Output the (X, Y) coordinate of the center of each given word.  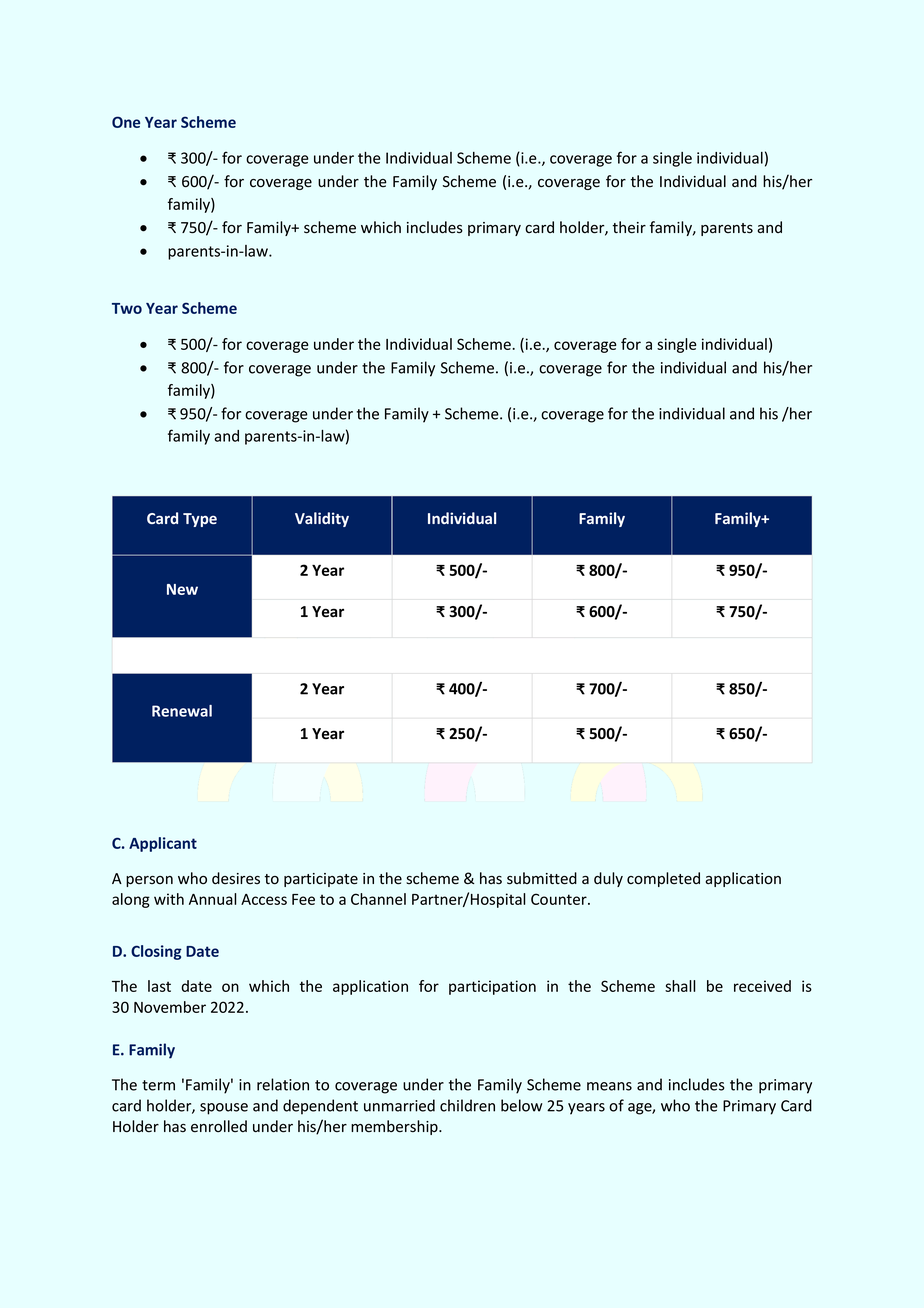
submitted (542, 878)
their (629, 227)
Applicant (163, 844)
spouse (224, 1109)
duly (608, 879)
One (126, 122)
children (467, 1105)
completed (663, 879)
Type (200, 520)
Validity (322, 519)
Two (127, 308)
